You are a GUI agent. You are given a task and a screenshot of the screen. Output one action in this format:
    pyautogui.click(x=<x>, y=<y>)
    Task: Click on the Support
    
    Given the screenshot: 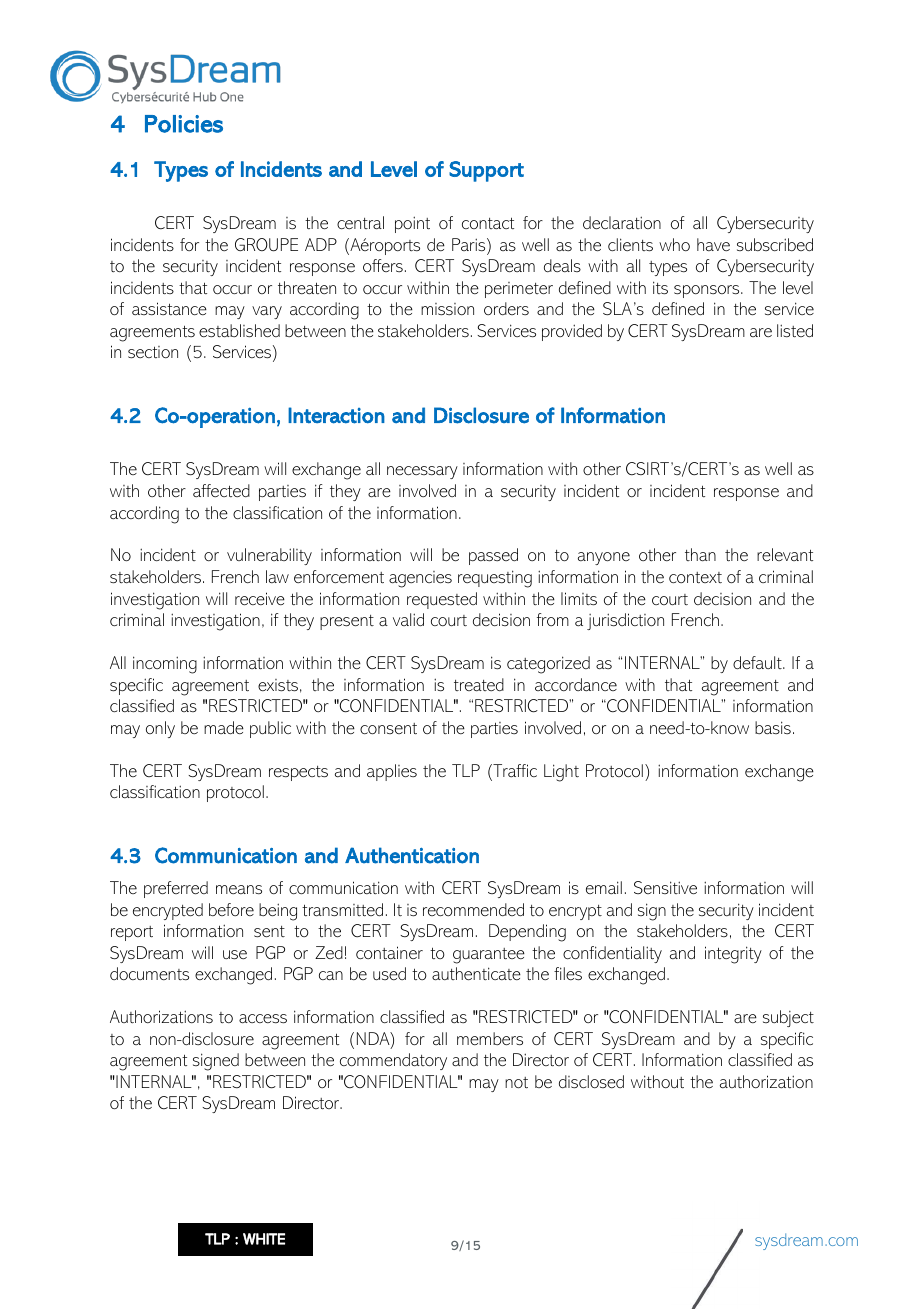 What is the action you would take?
    pyautogui.click(x=486, y=171)
